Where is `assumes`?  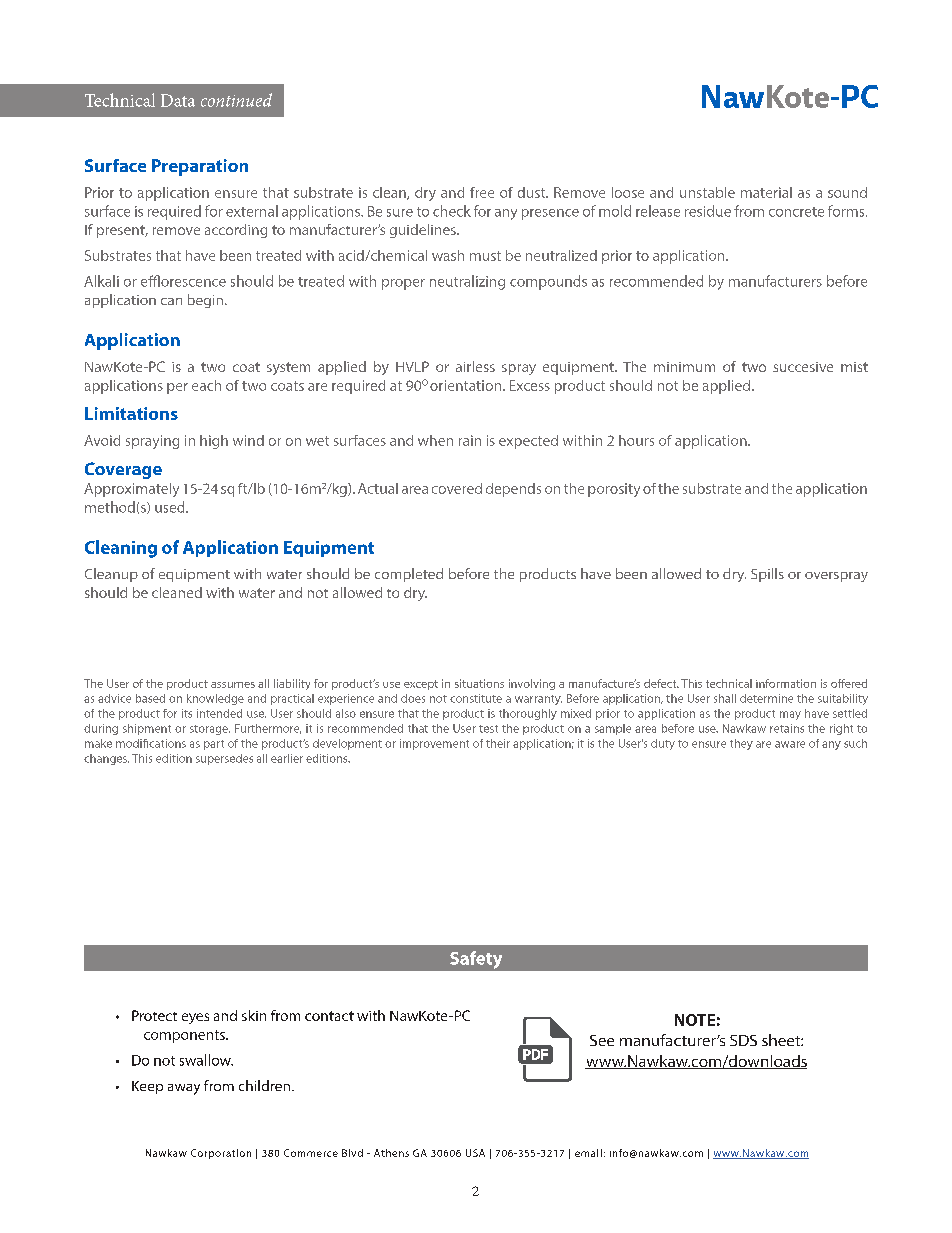
assumes is located at coordinates (233, 685).
